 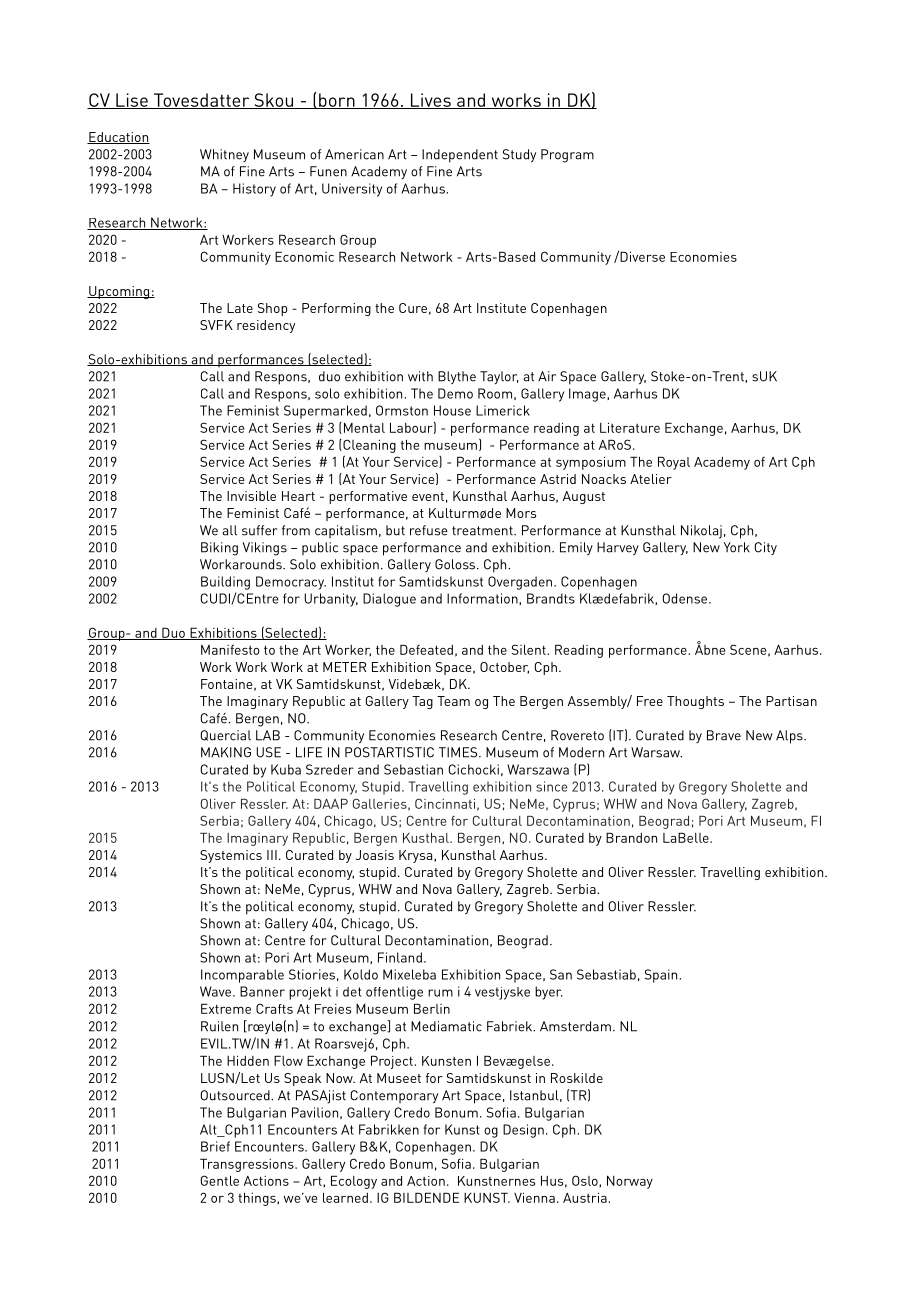 I want to click on Design, so click(x=523, y=1131).
